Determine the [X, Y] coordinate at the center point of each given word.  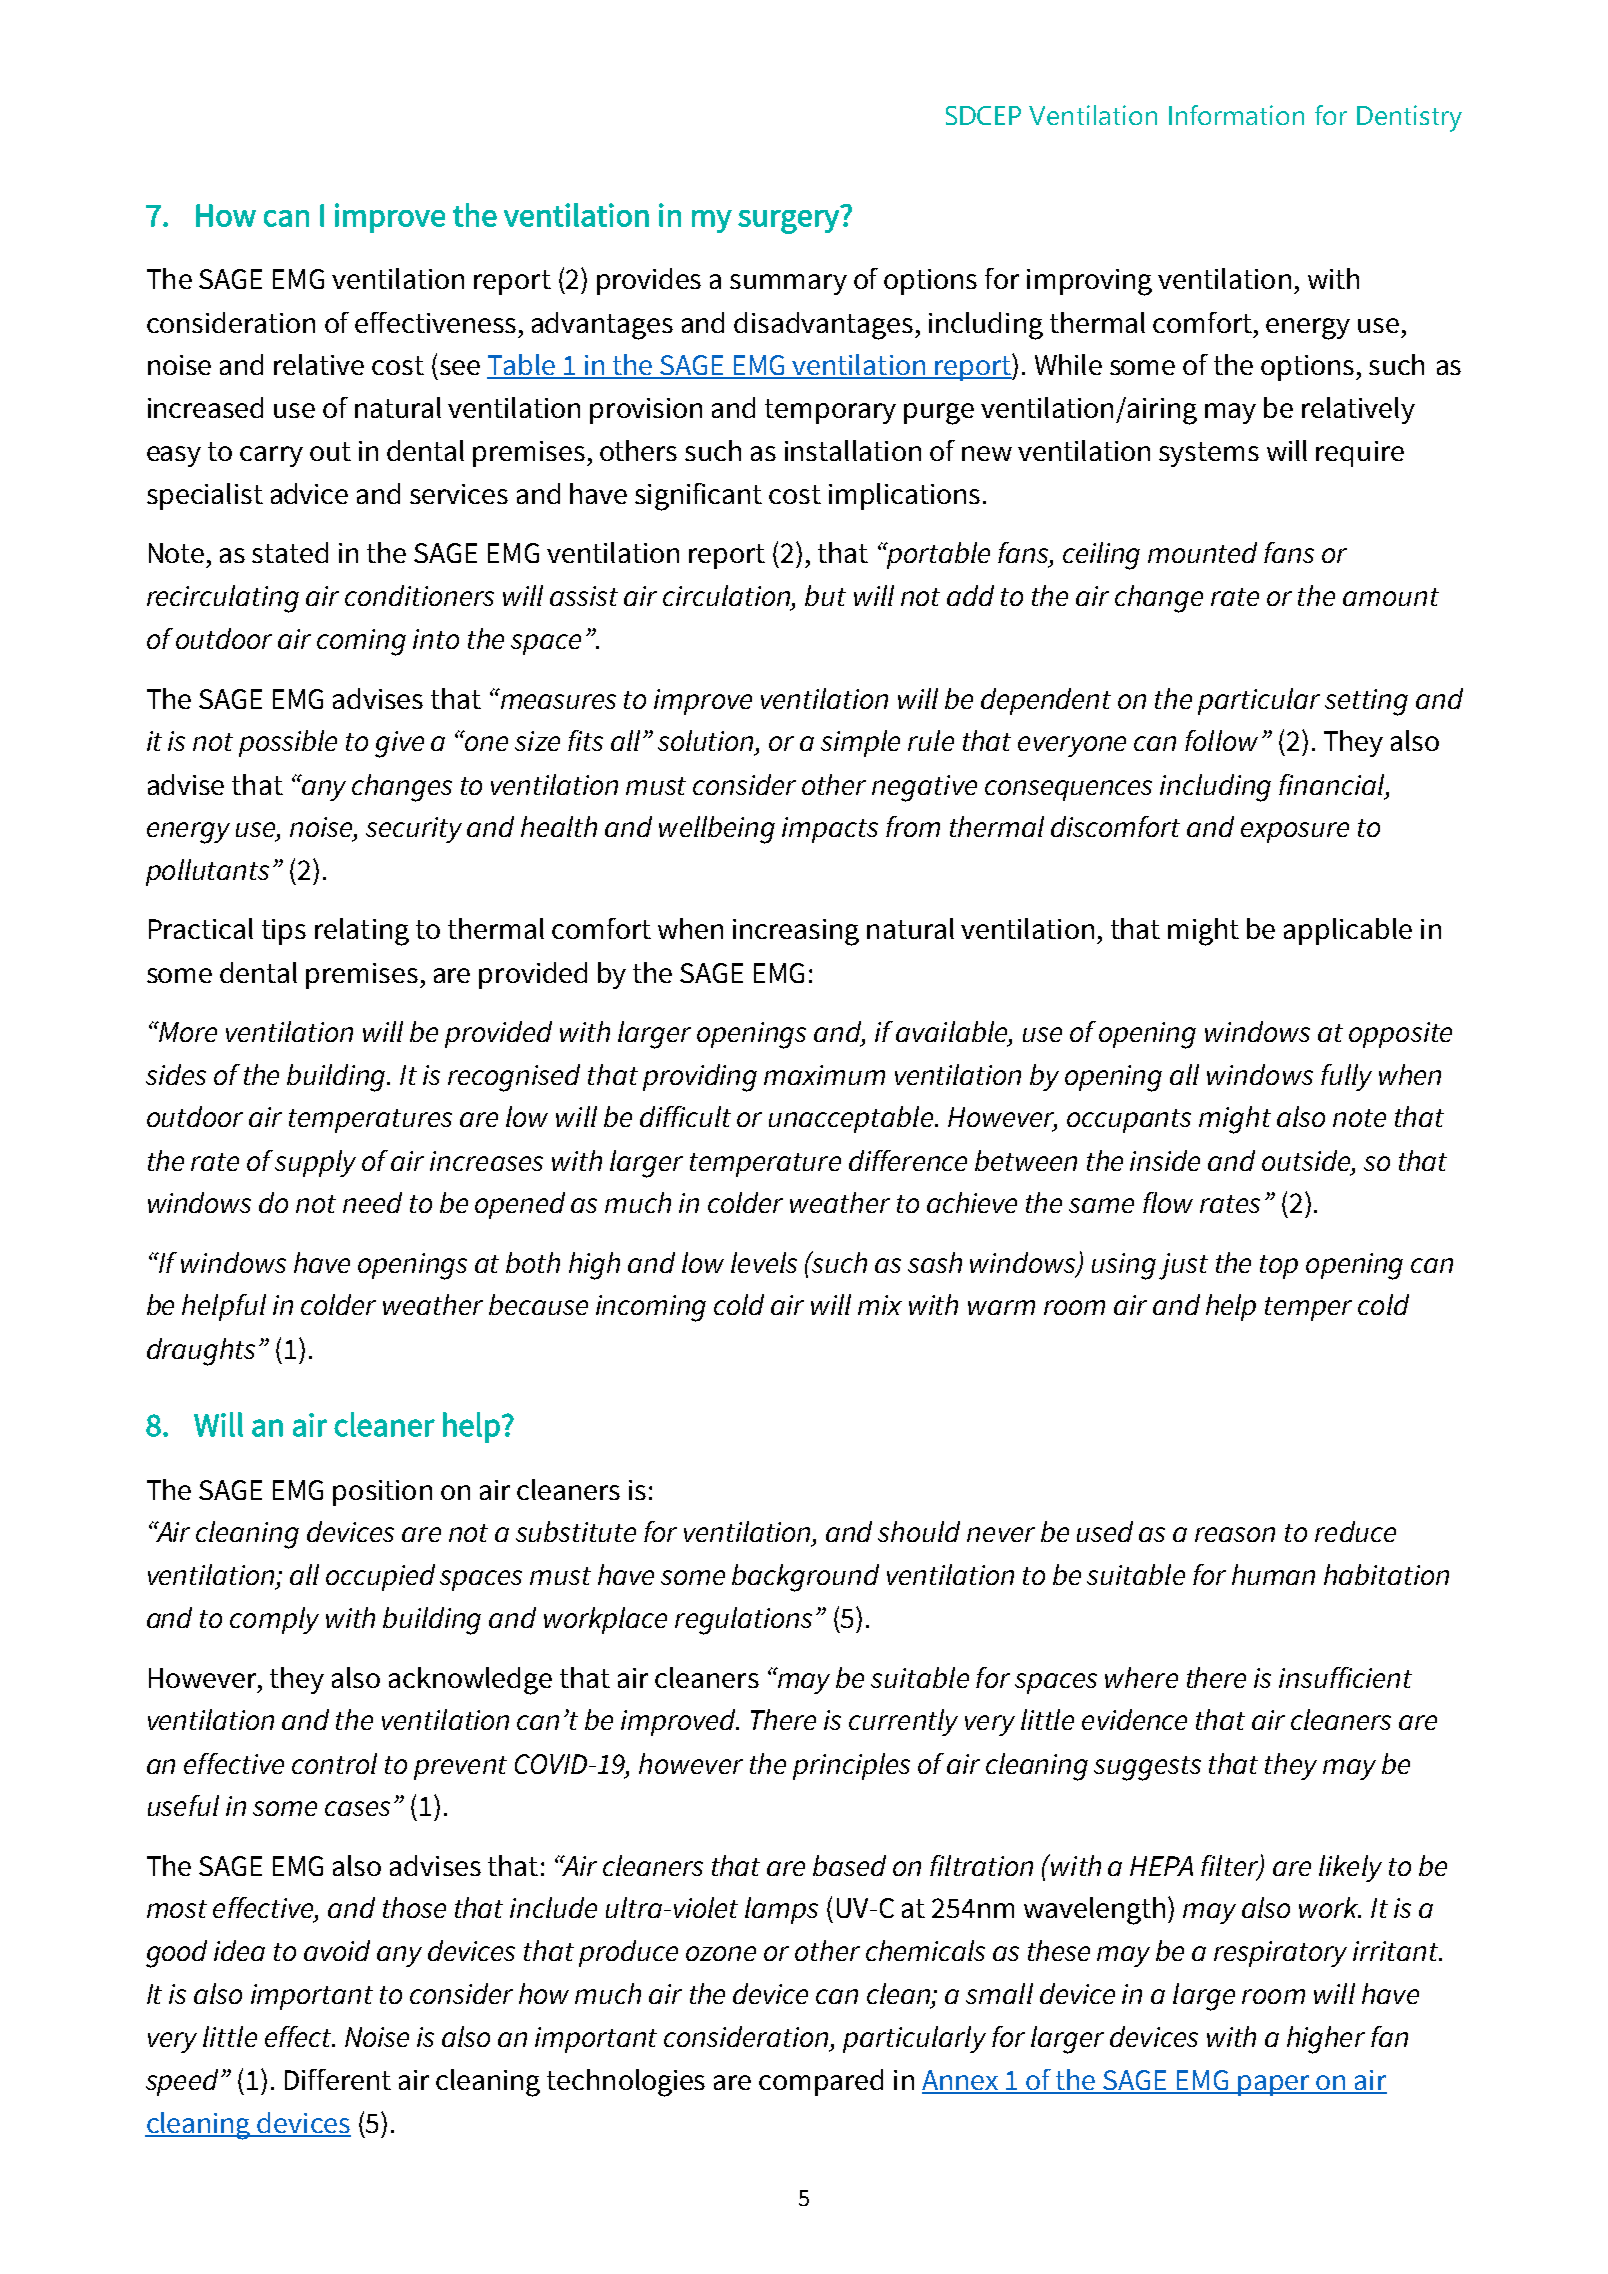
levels [764, 1262]
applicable [1348, 931]
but [825, 595]
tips [284, 932]
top [1279, 1267]
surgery [788, 222]
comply [274, 1620]
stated [290, 552]
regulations [743, 1621]
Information [1236, 115]
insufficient [1345, 1677]
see [460, 367]
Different [338, 2079]
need [372, 1202]
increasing [796, 932]
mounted [1202, 552]
